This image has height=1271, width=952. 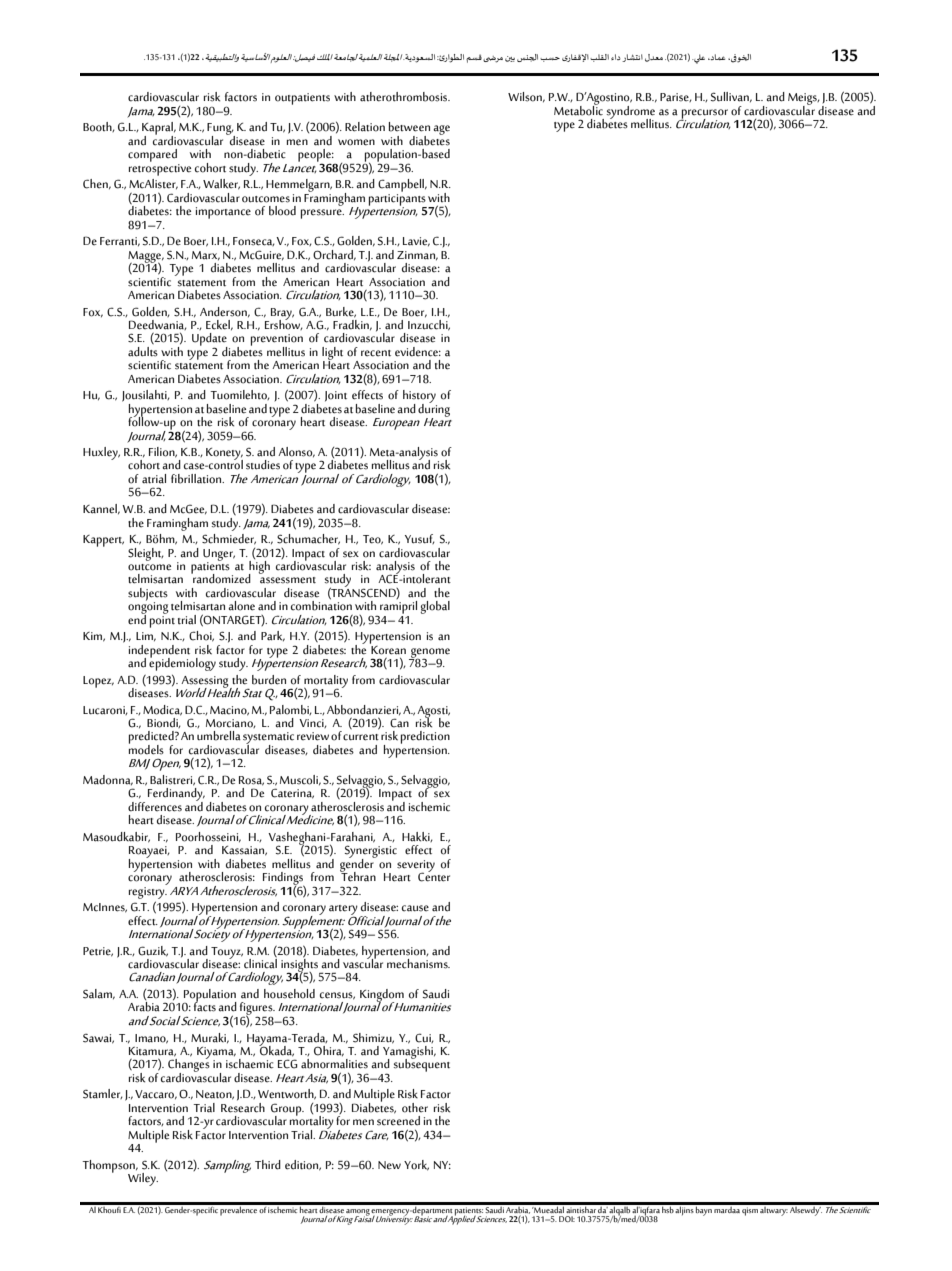 I want to click on syndrome, so click(x=630, y=113).
